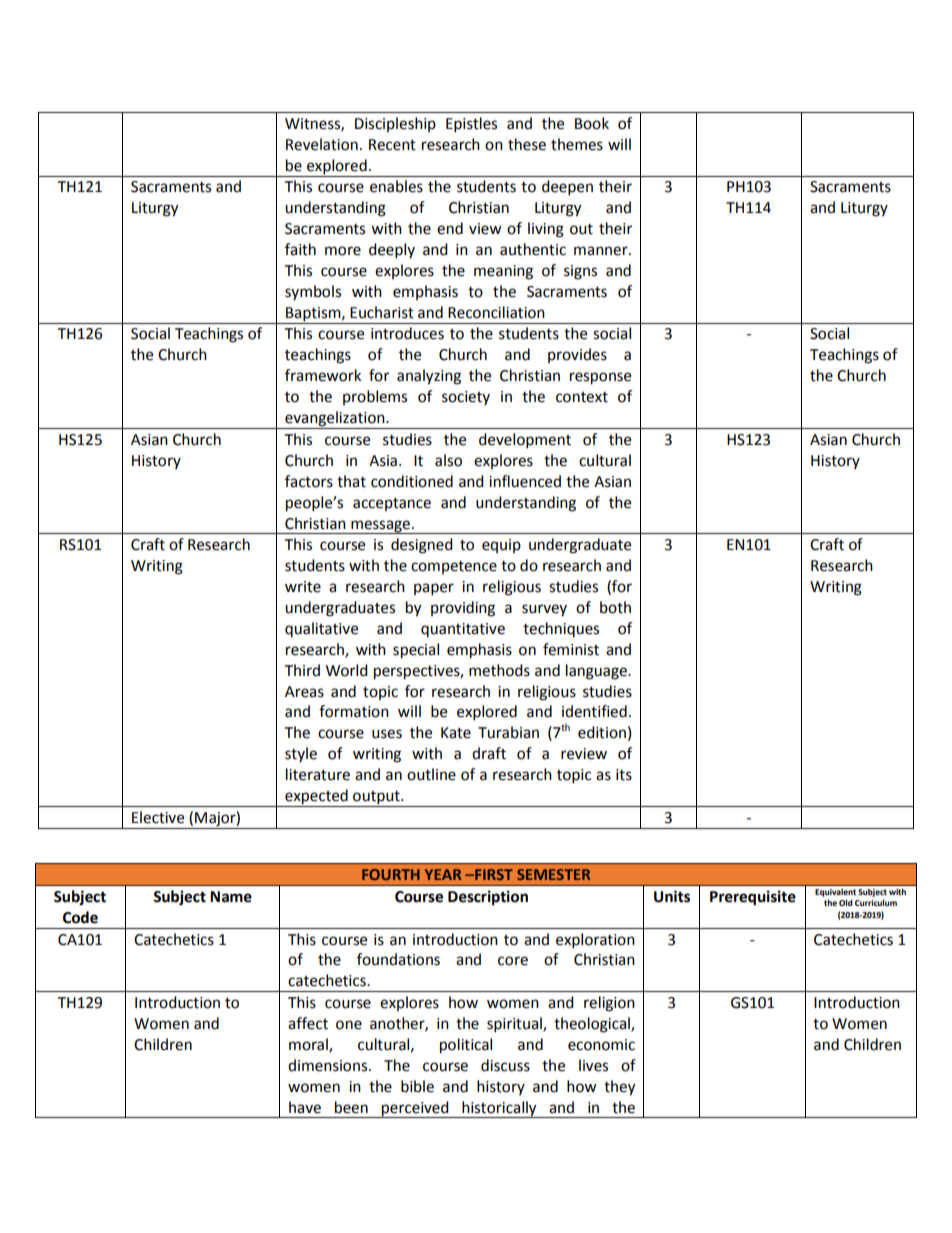 The width and height of the screenshot is (952, 1233). Describe the element at coordinates (619, 1088) in the screenshot. I see `they` at that location.
